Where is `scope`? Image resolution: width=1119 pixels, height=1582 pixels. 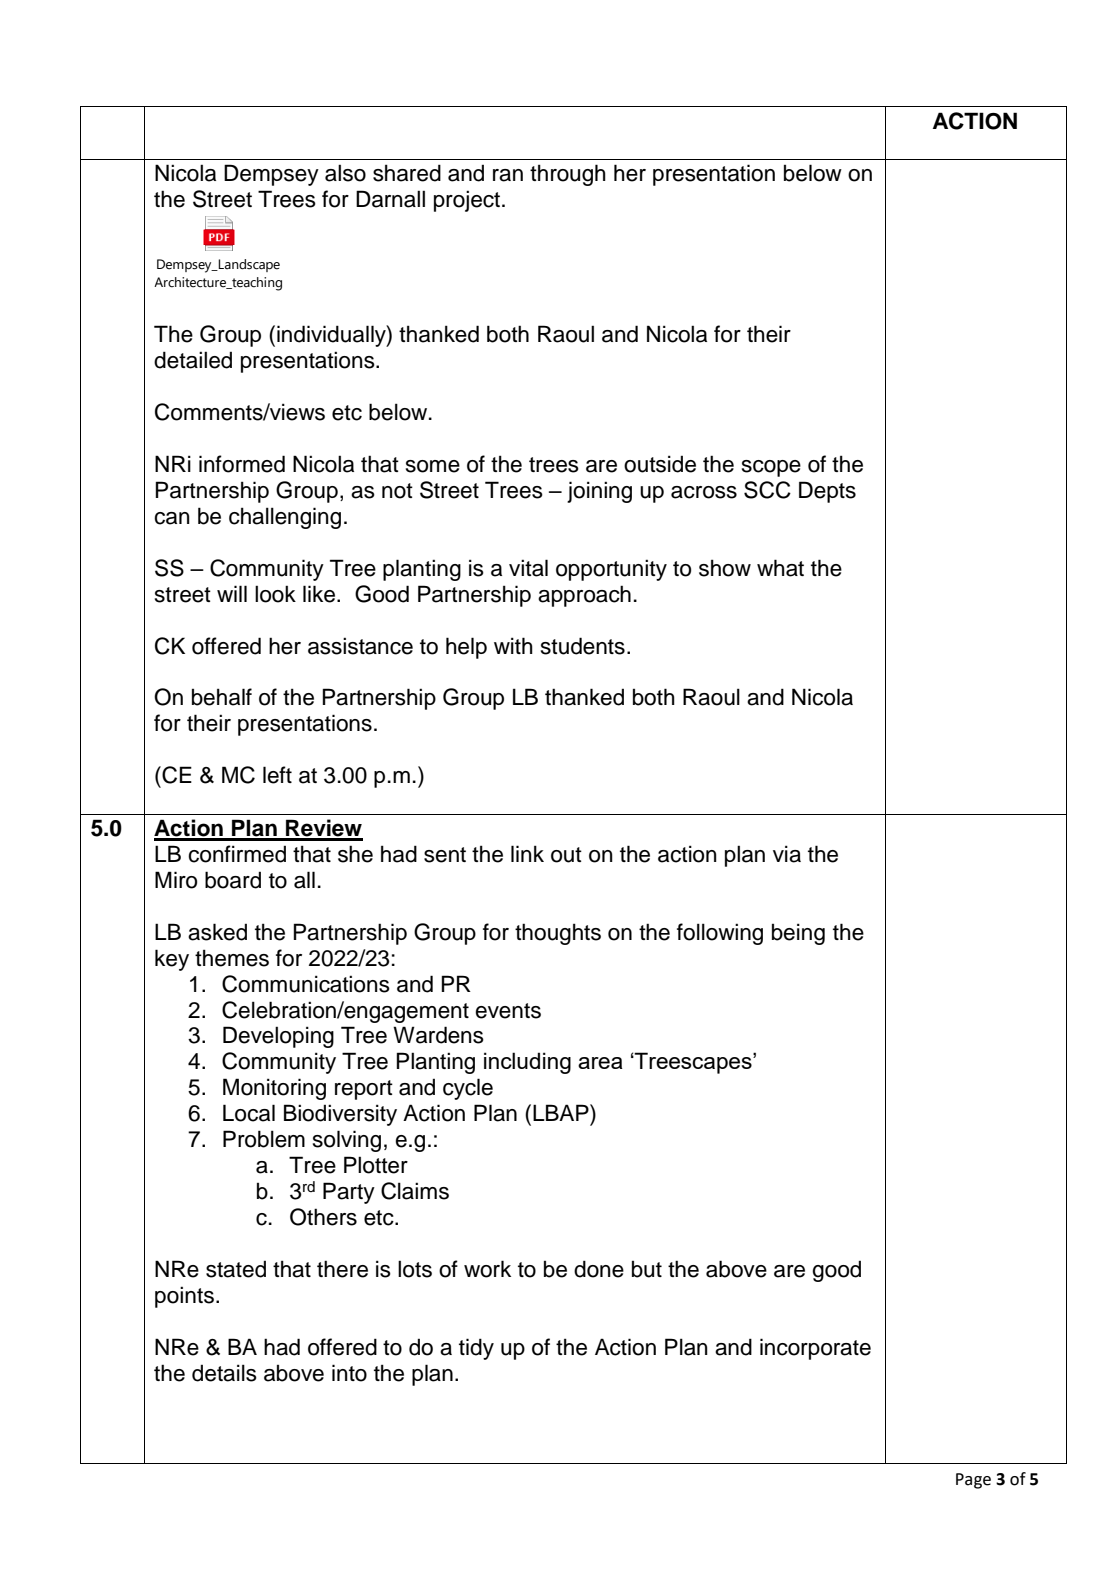
scope is located at coordinates (771, 468).
